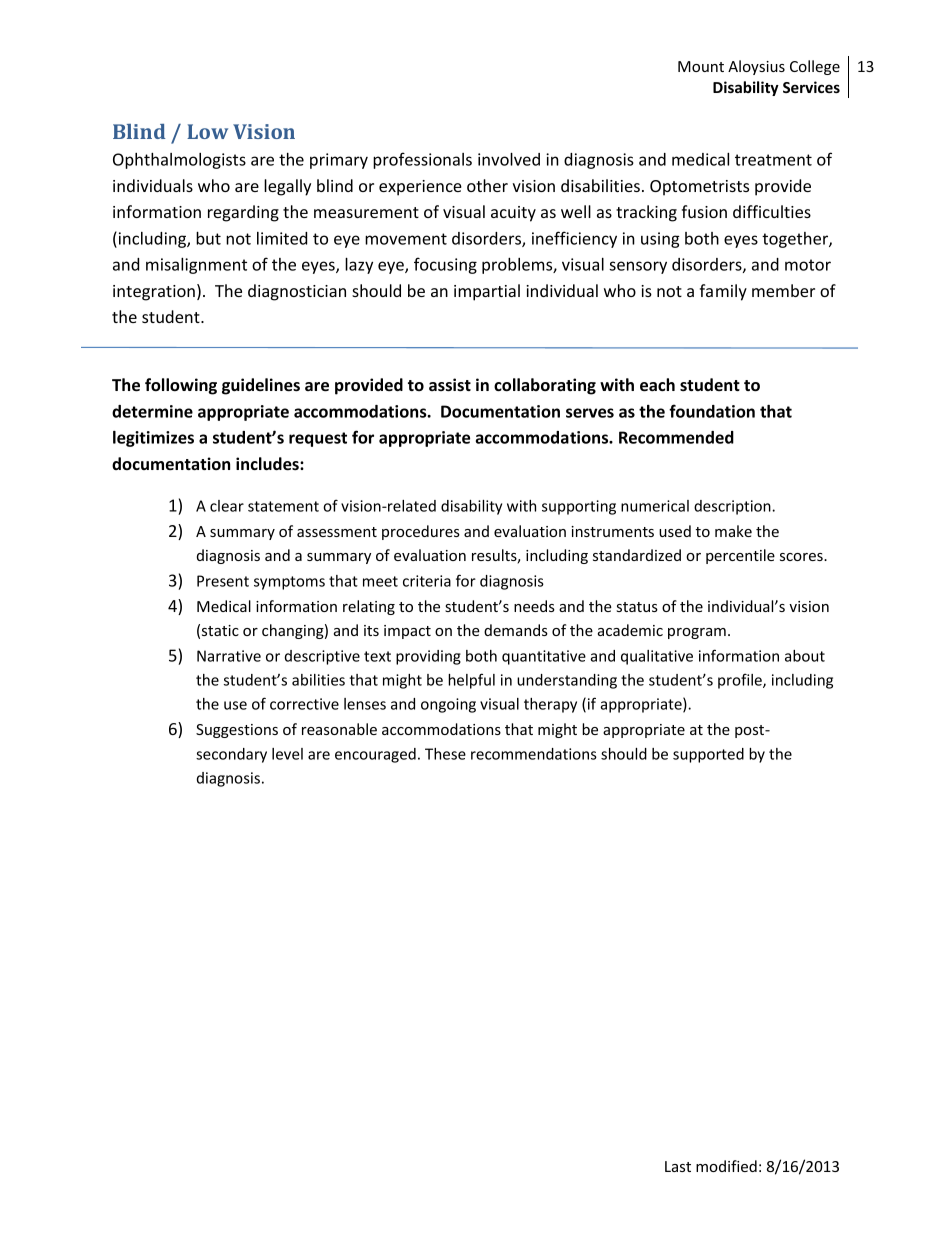  I want to click on involved, so click(509, 159).
